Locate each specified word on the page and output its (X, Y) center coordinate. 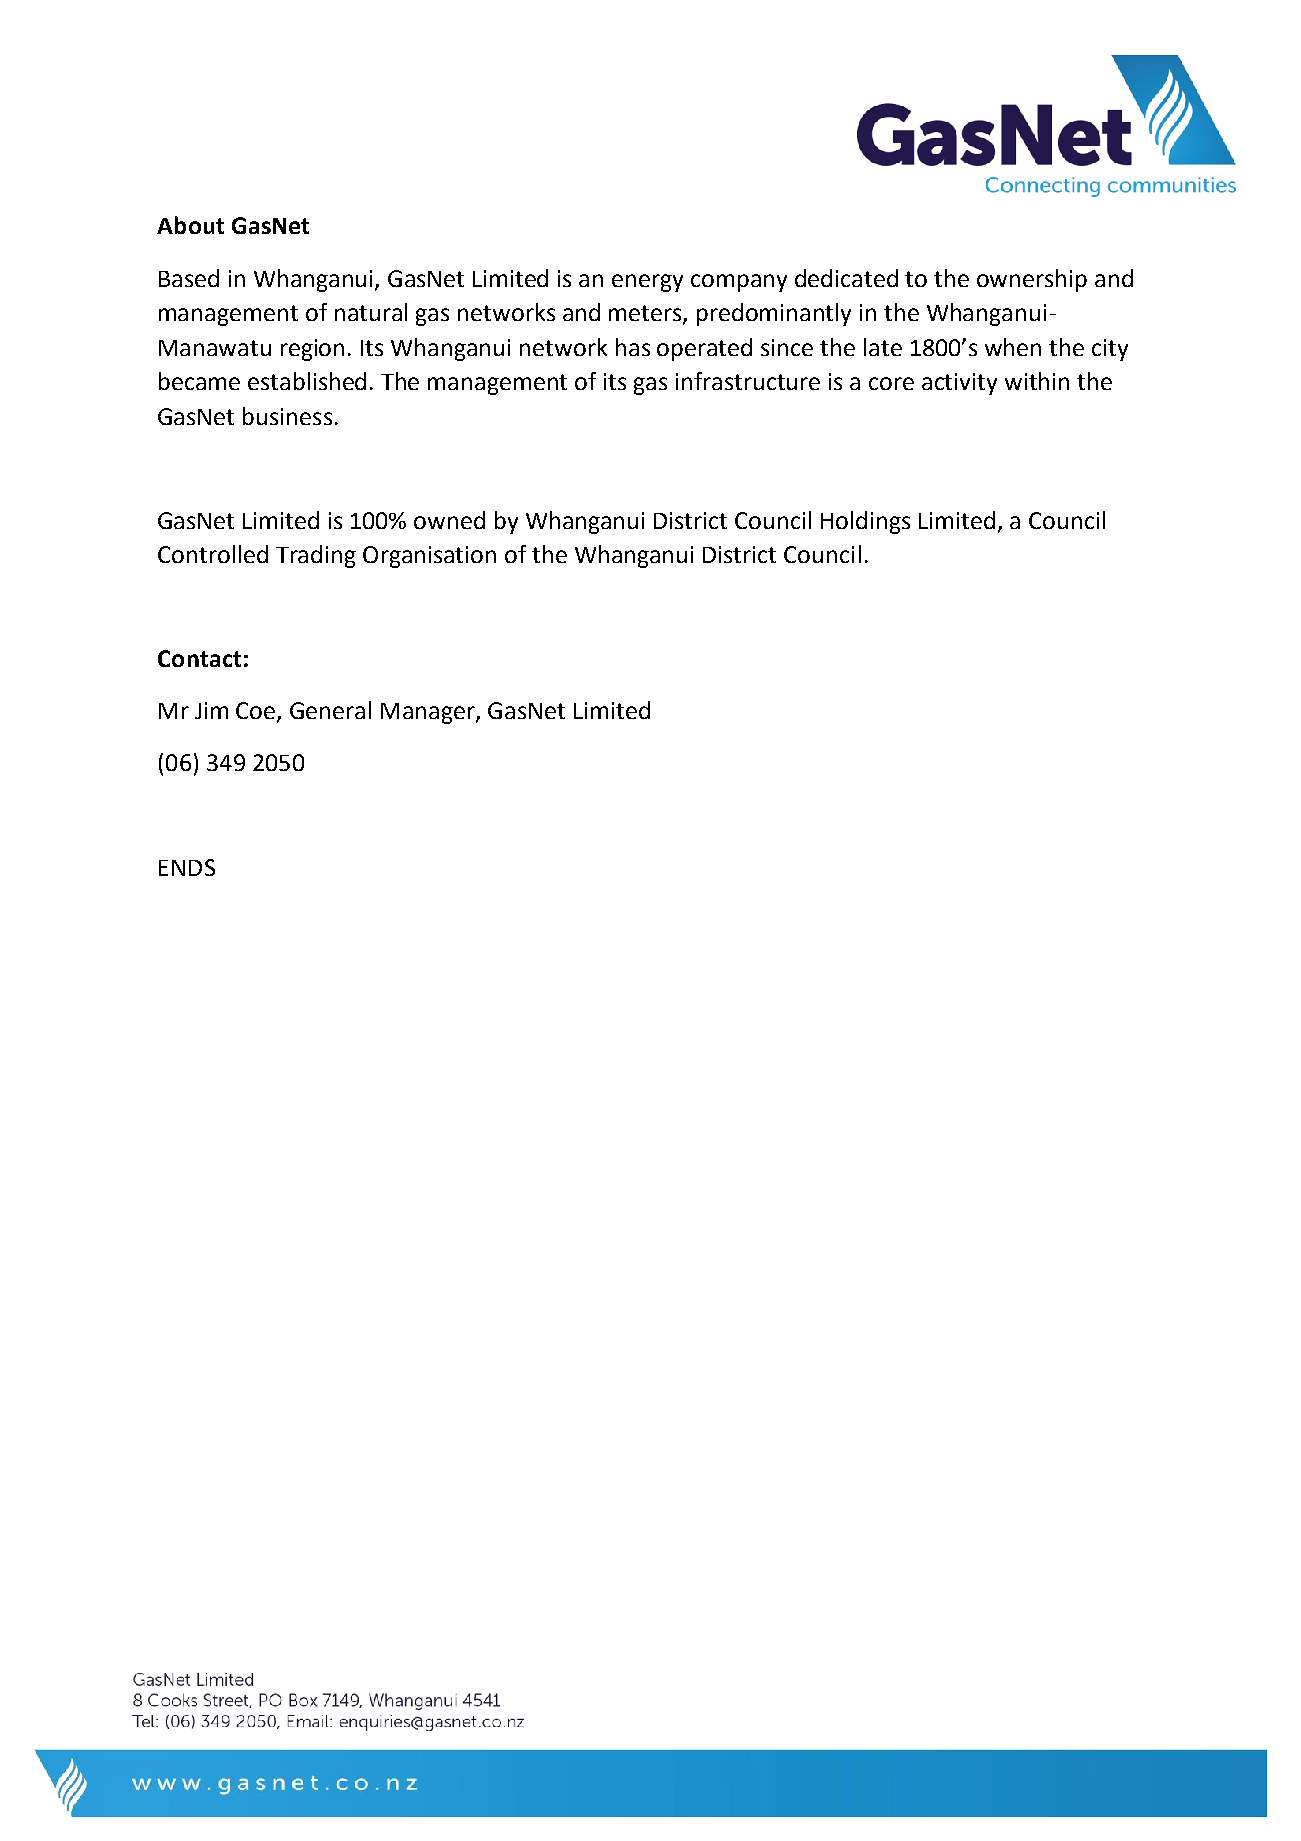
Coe (257, 712)
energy (647, 283)
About (190, 225)
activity (959, 384)
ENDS (187, 867)
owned (449, 520)
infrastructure (748, 381)
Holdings (865, 522)
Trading (316, 556)
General (330, 710)
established (307, 381)
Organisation (429, 557)
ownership (1032, 280)
